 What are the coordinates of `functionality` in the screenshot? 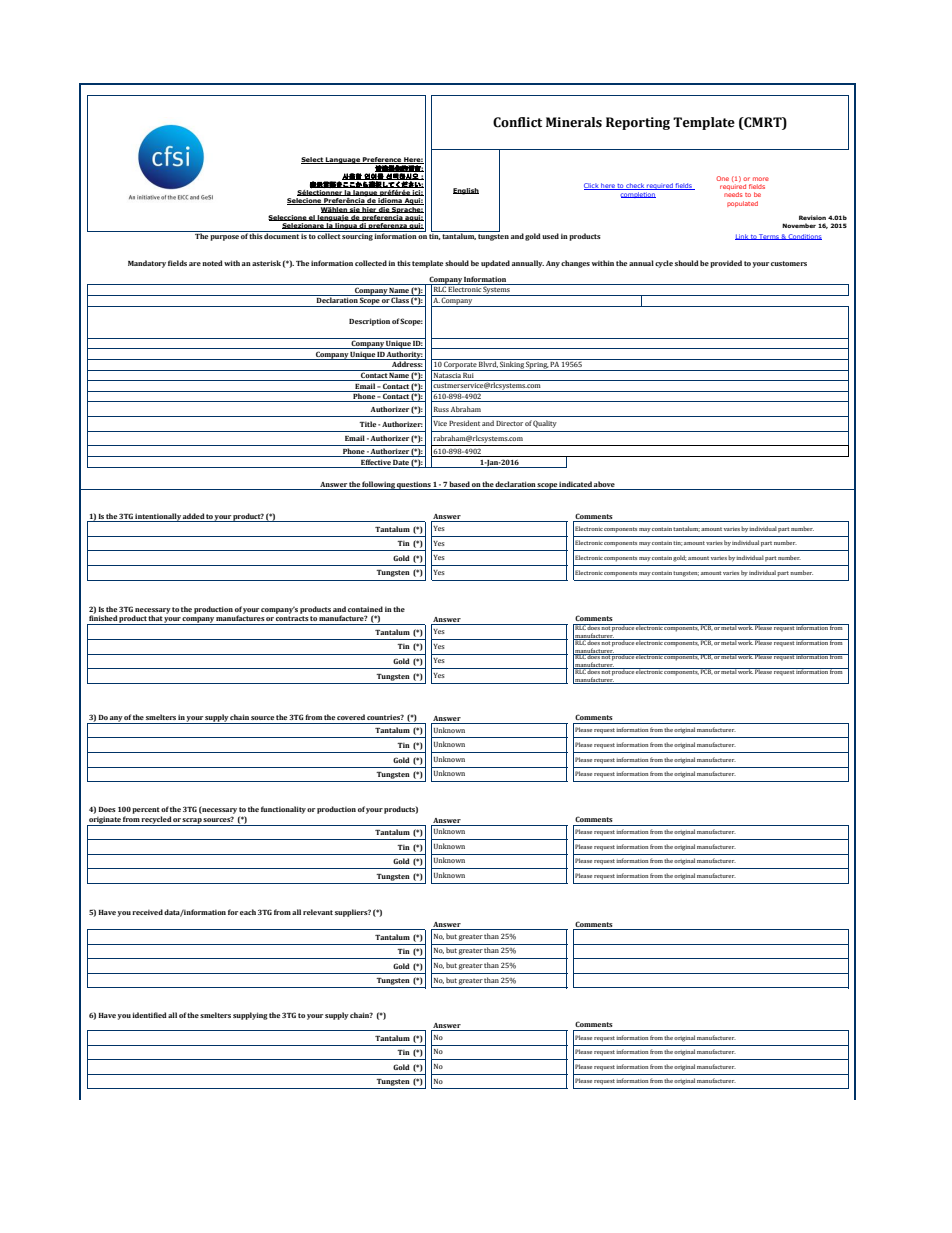 It's located at (283, 810).
